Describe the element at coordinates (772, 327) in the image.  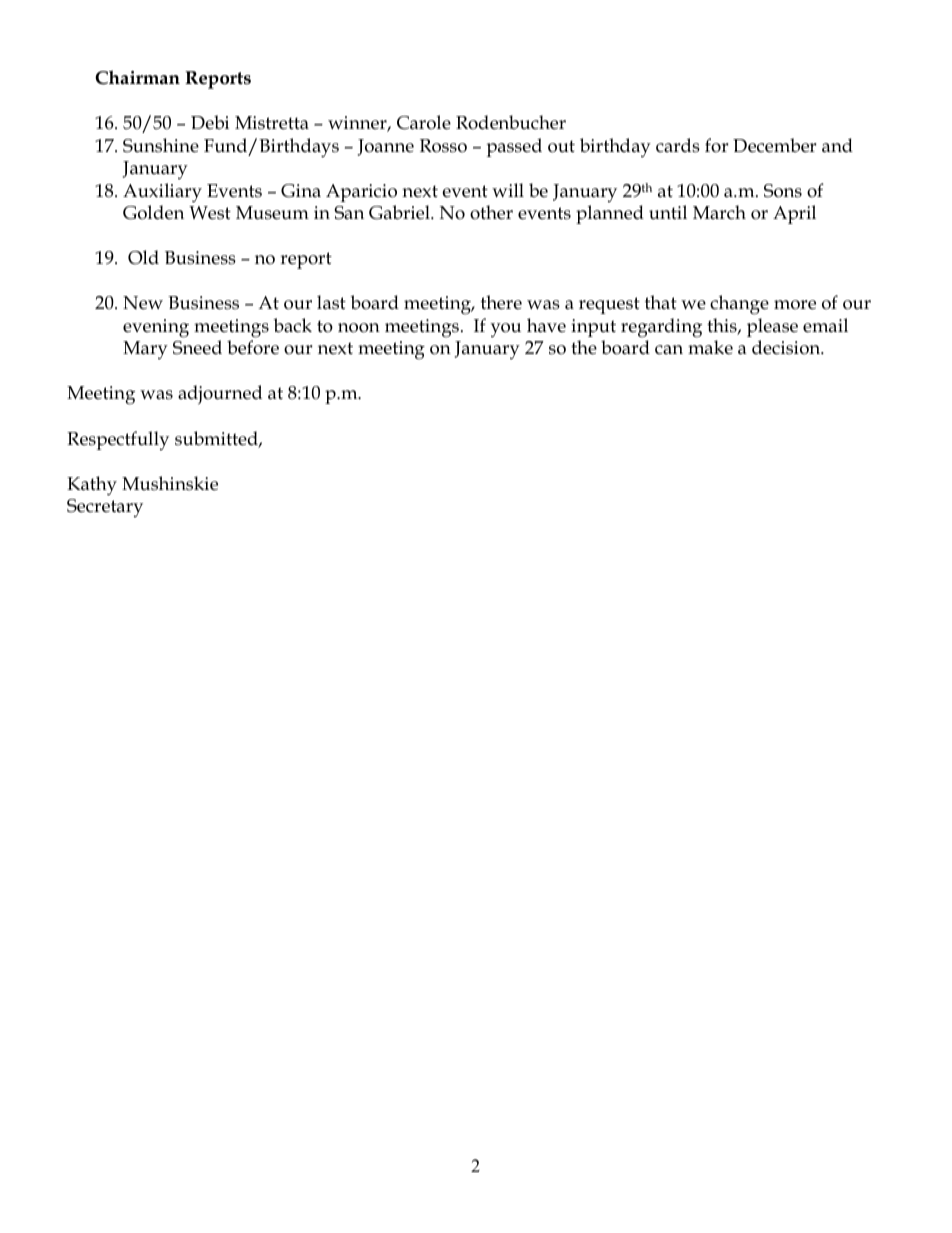
I see `please` at that location.
